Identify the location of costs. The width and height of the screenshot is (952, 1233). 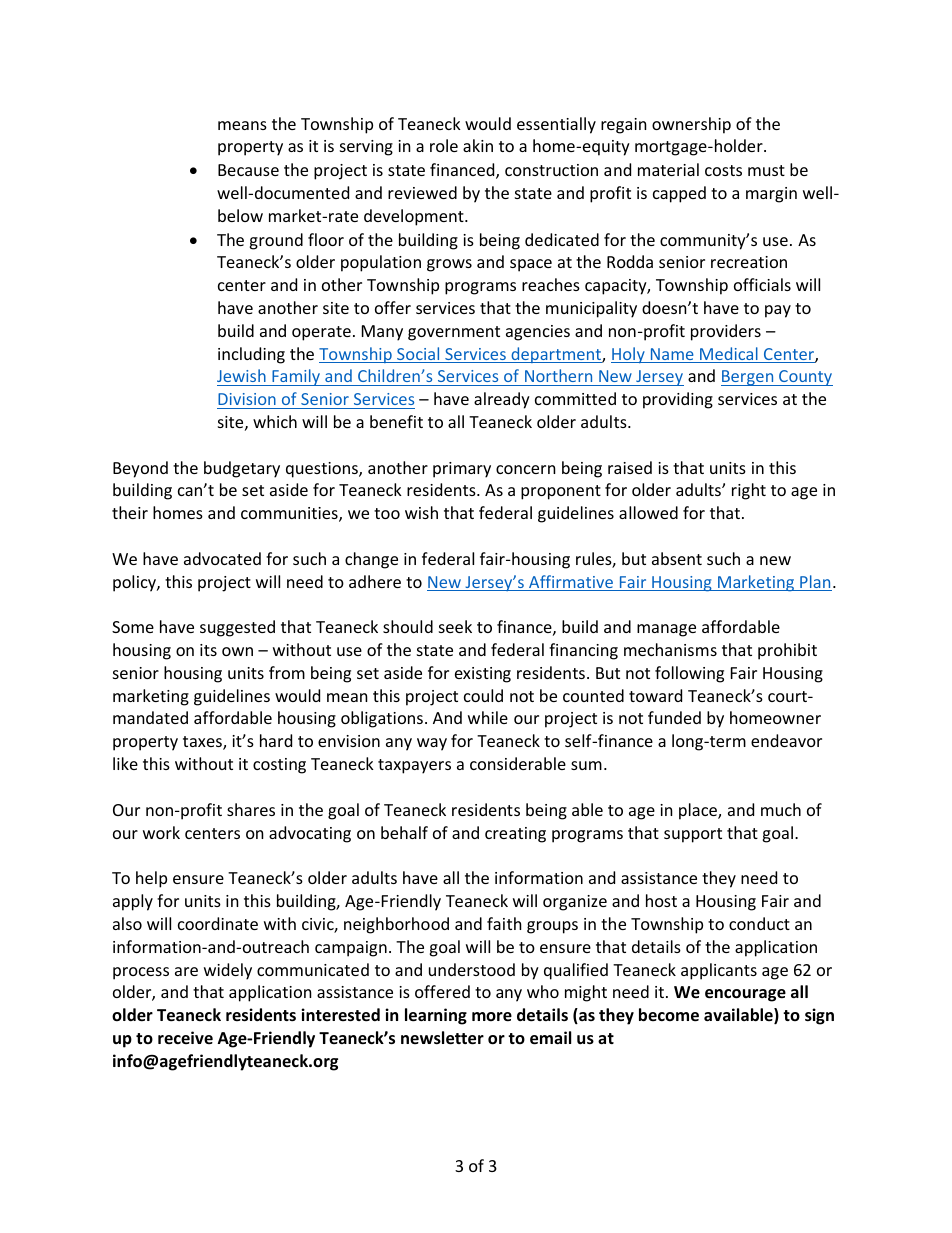
(723, 170).
